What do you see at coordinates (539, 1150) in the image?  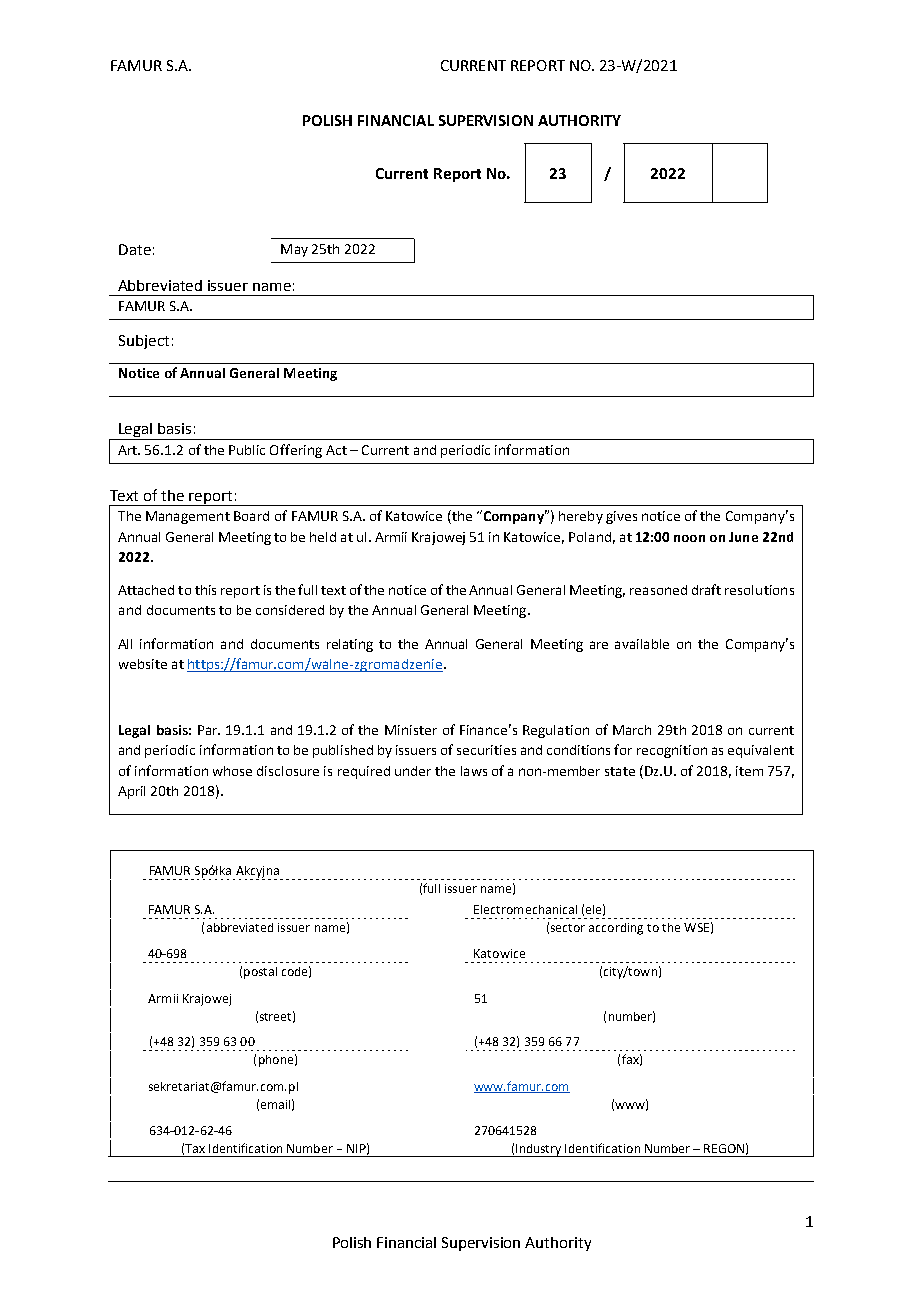 I see `Industry` at bounding box center [539, 1150].
